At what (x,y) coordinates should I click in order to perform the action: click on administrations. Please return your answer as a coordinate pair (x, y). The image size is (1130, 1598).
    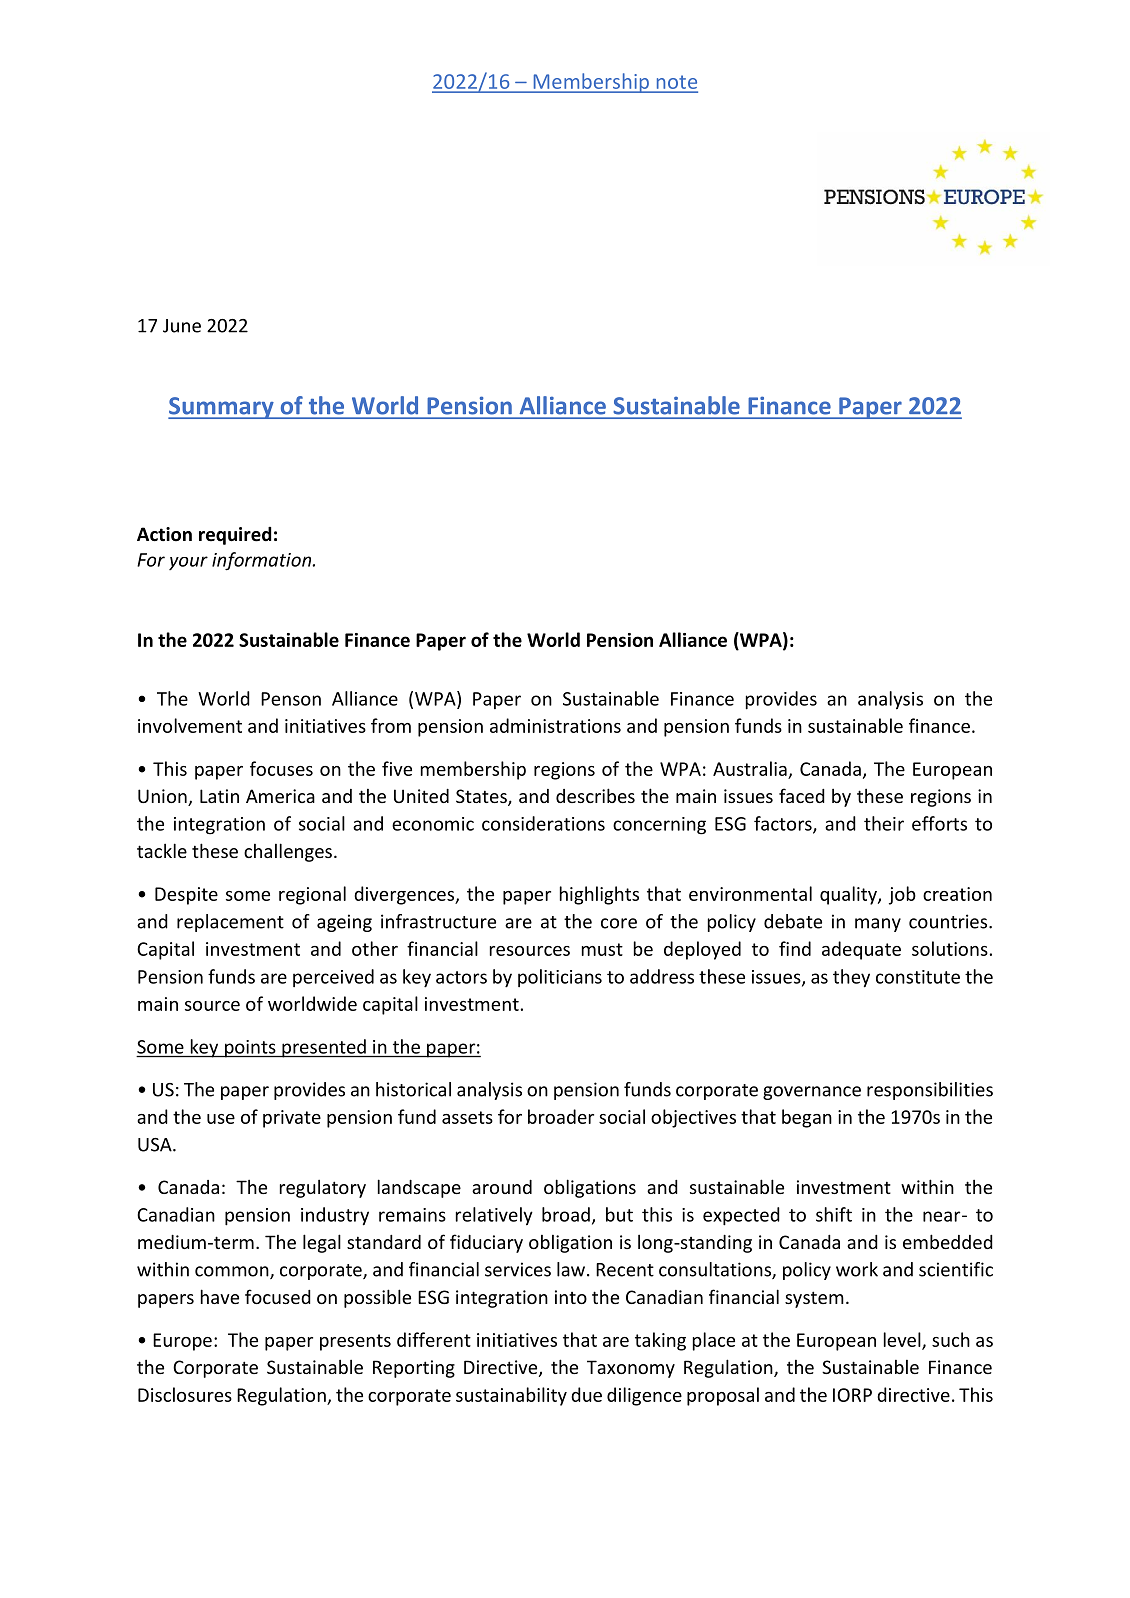
    Looking at the image, I should click on (555, 725).
